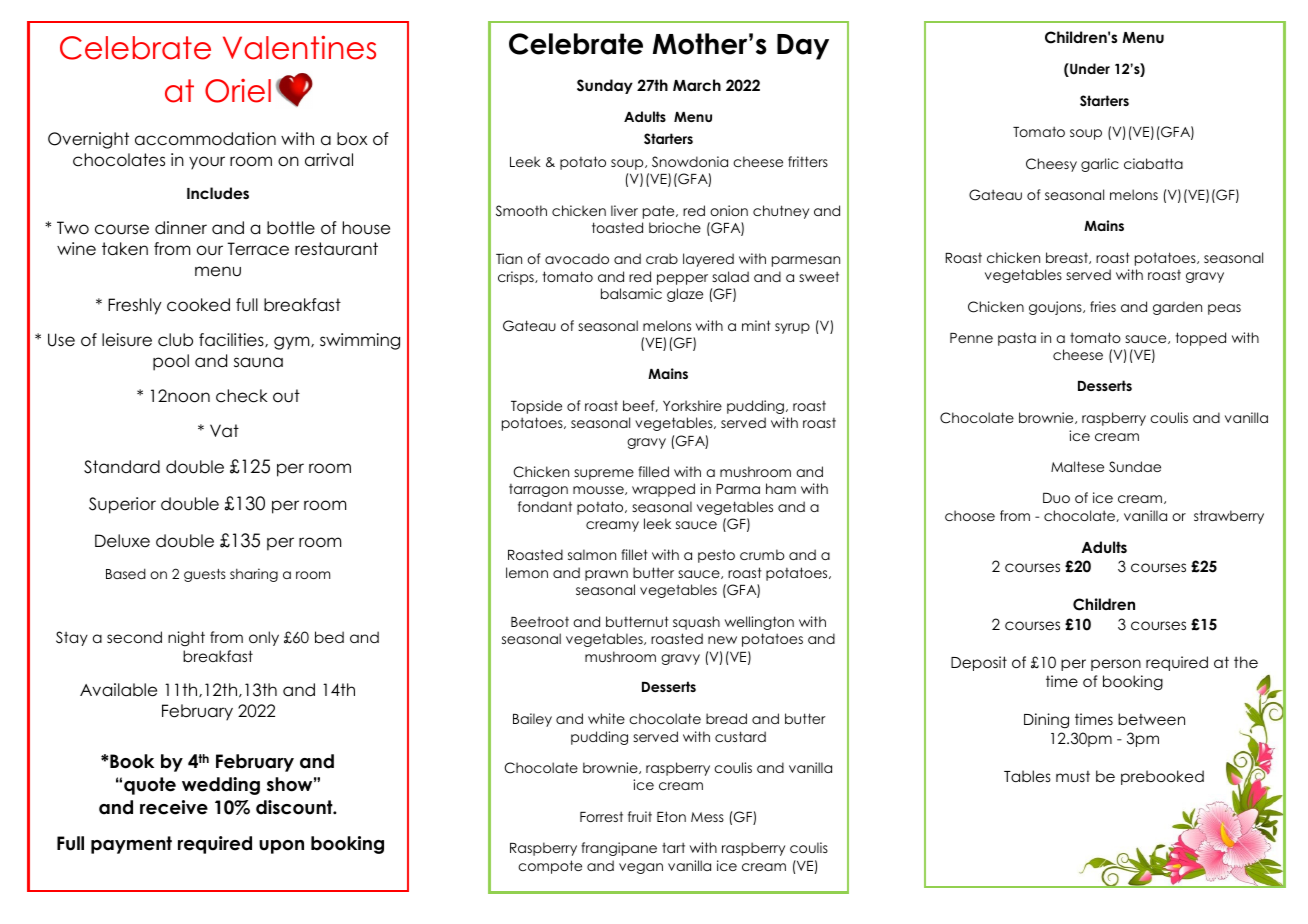  What do you see at coordinates (697, 85) in the screenshot?
I see `March` at bounding box center [697, 85].
